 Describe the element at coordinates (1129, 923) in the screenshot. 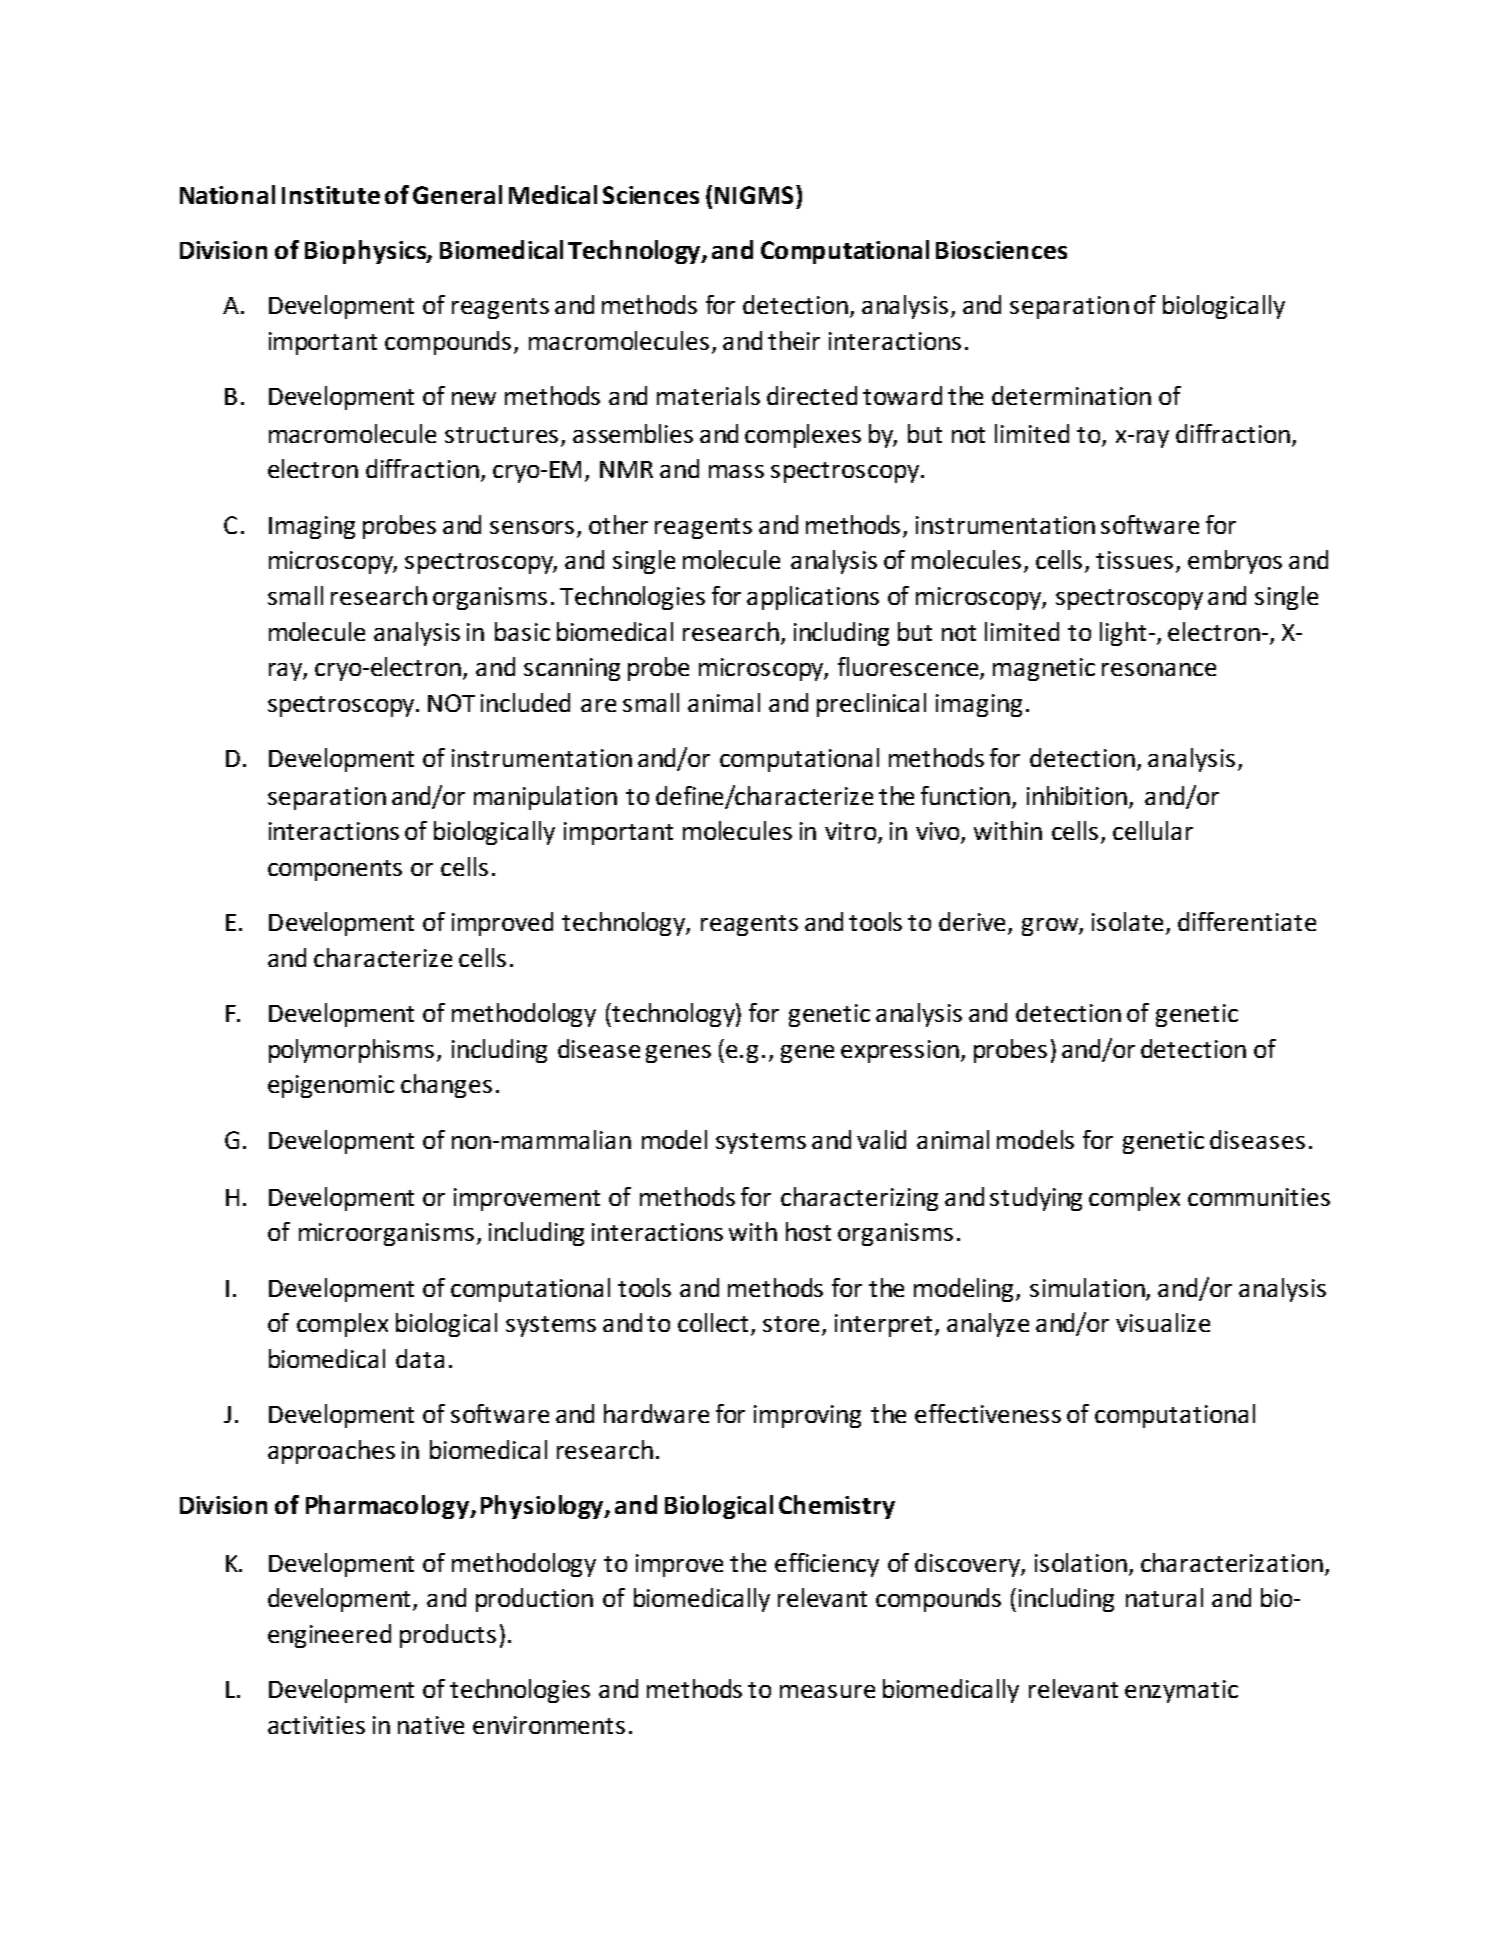

I see `isolate` at that location.
